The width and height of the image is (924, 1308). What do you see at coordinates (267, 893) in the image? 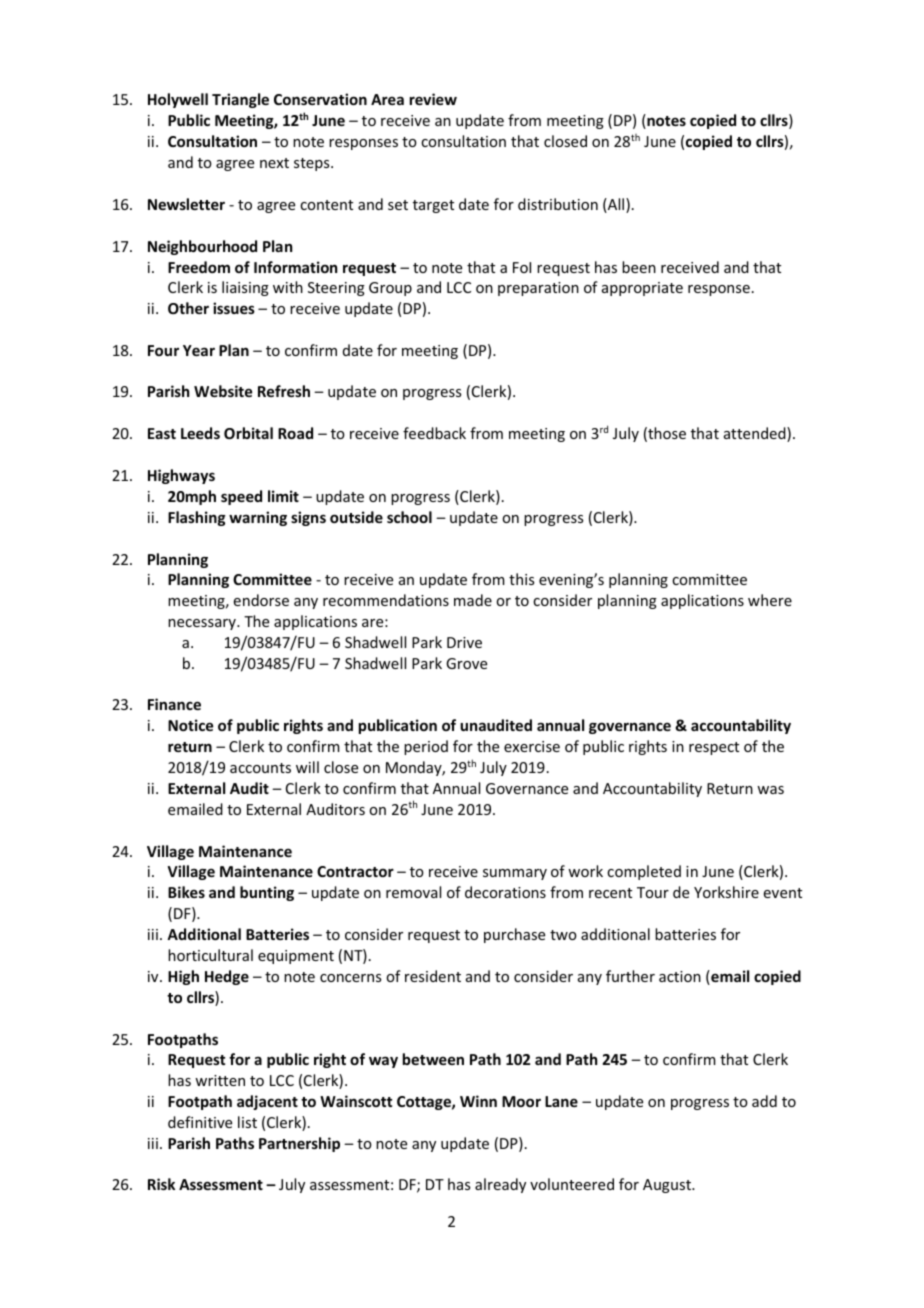
I see `bunting` at bounding box center [267, 893].
